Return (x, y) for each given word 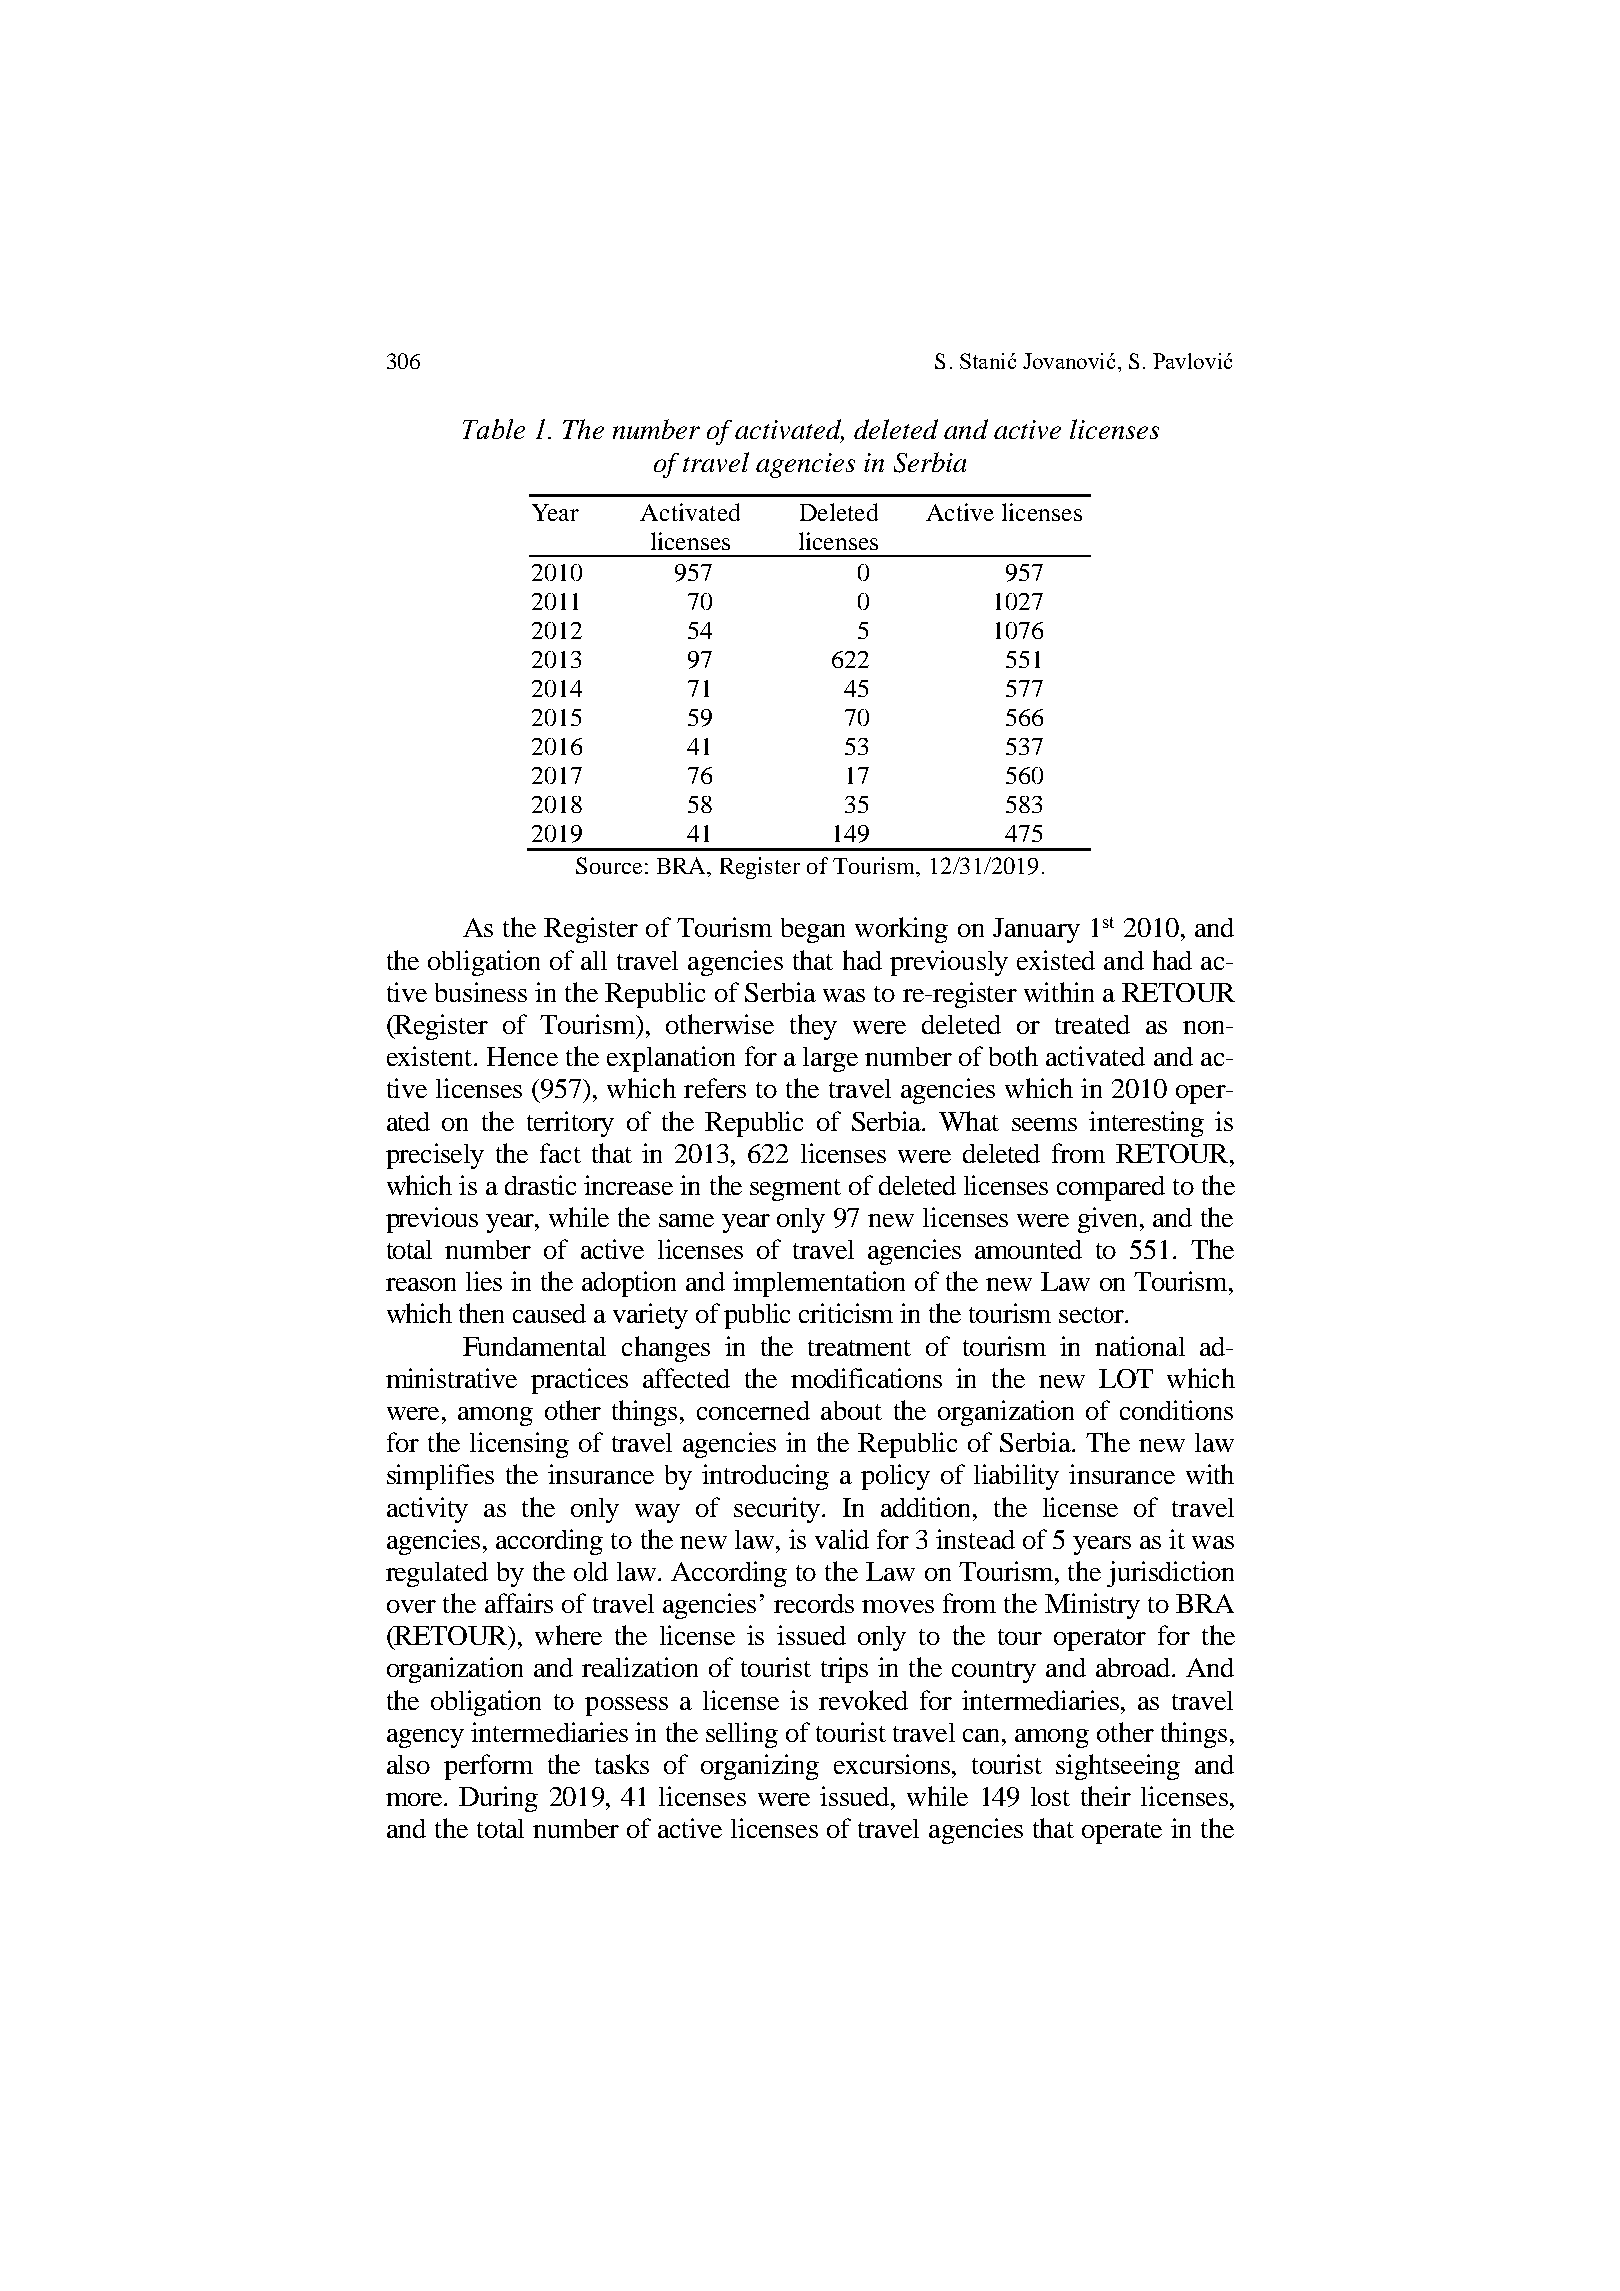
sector (1092, 1315)
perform (488, 1767)
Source (609, 865)
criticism (846, 1313)
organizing (760, 1767)
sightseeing (1118, 1767)
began (813, 930)
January (1036, 930)
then (481, 1313)
